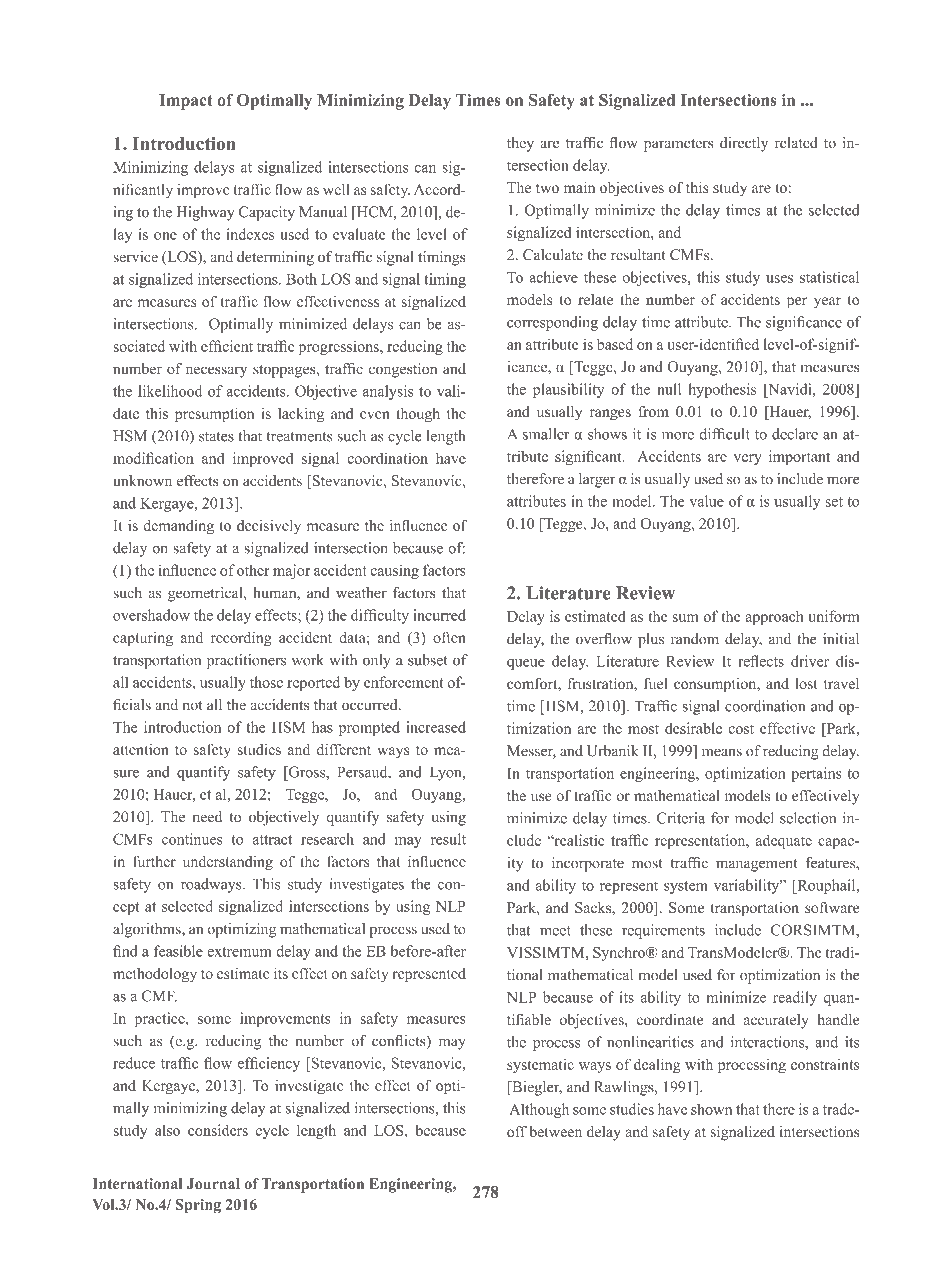 Image resolution: width=952 pixels, height=1270 pixels. What do you see at coordinates (239, 952) in the screenshot?
I see `extremum` at bounding box center [239, 952].
